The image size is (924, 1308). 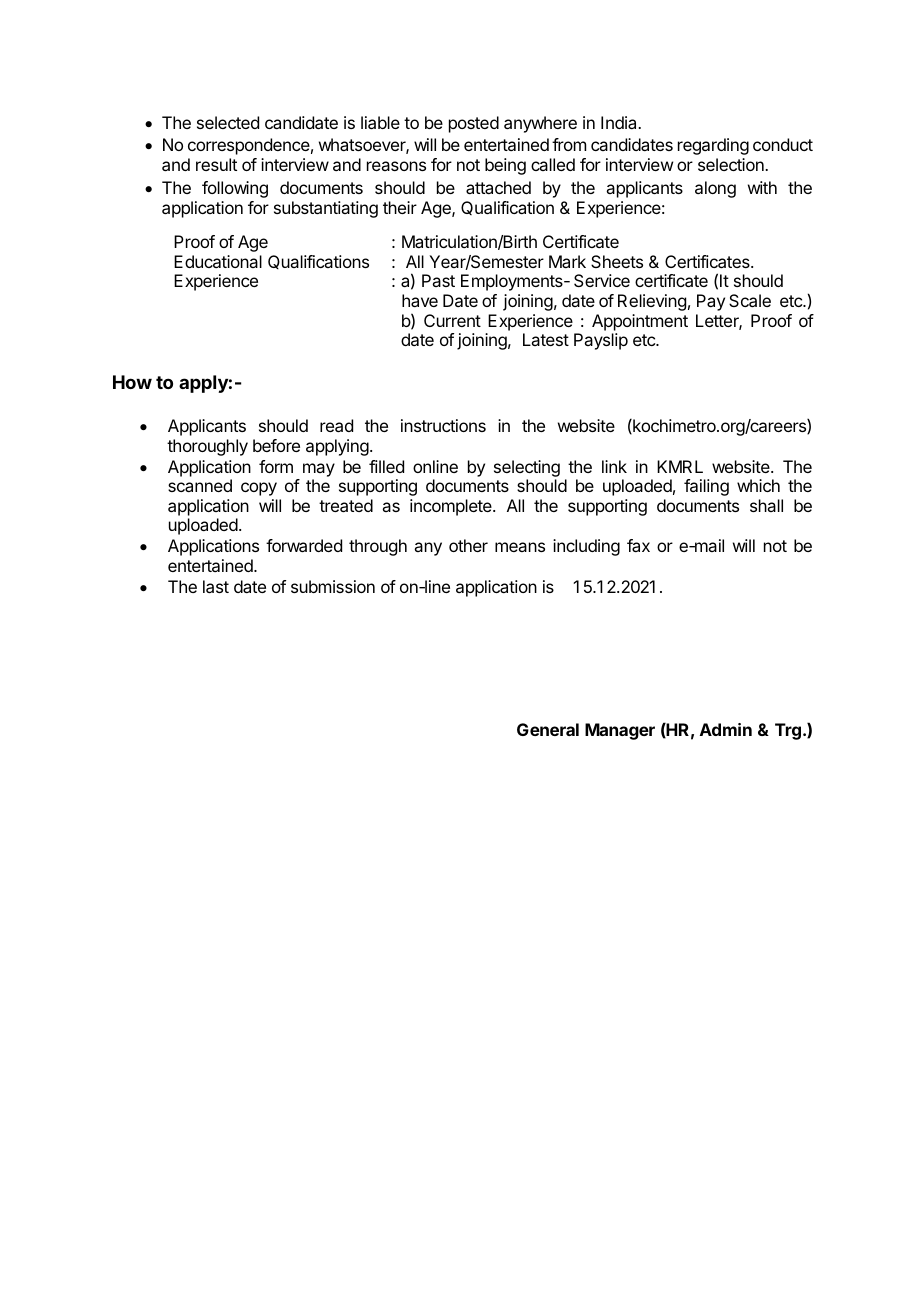 I want to click on Admin, so click(x=726, y=729).
